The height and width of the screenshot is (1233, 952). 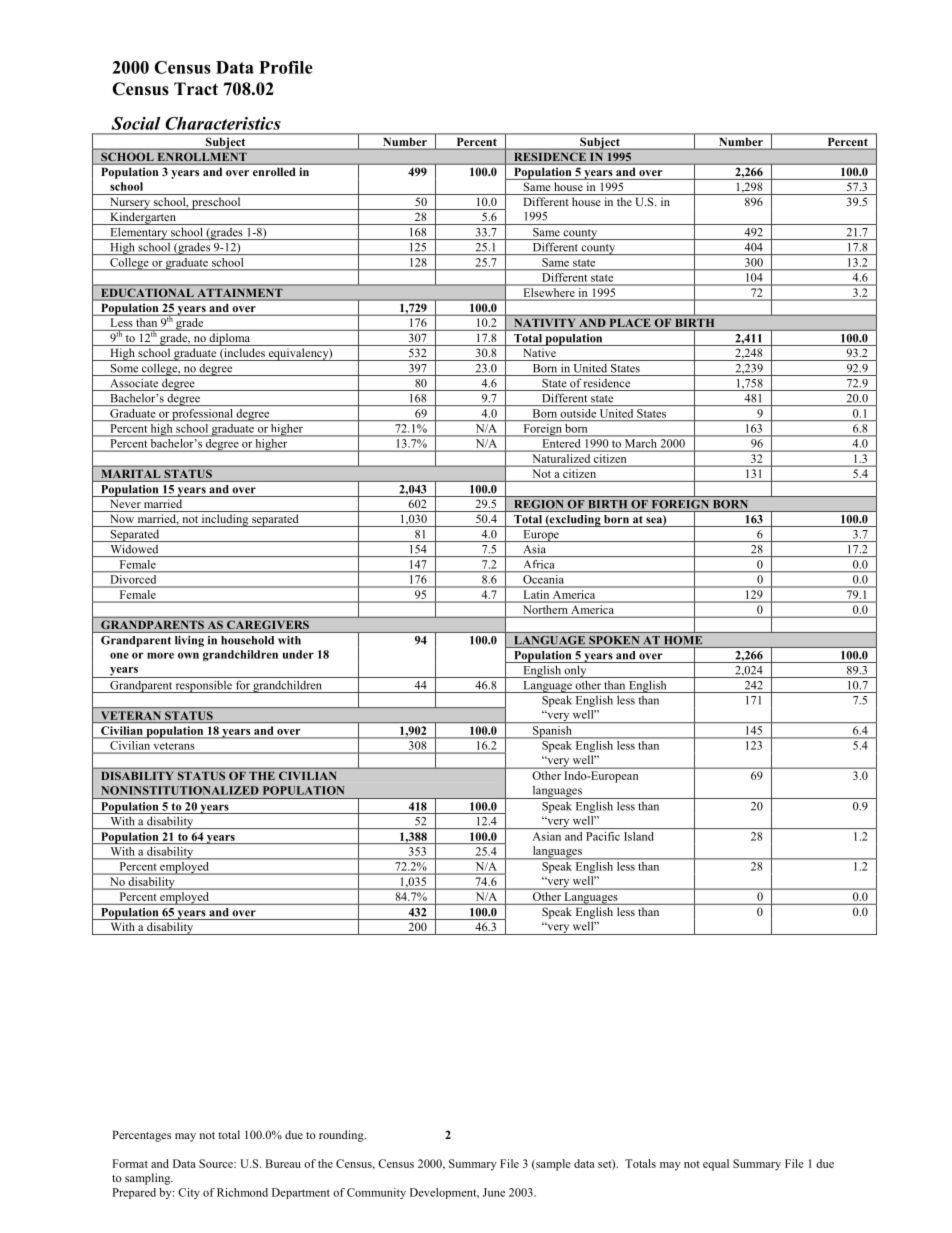 I want to click on Tract, so click(x=196, y=89).
